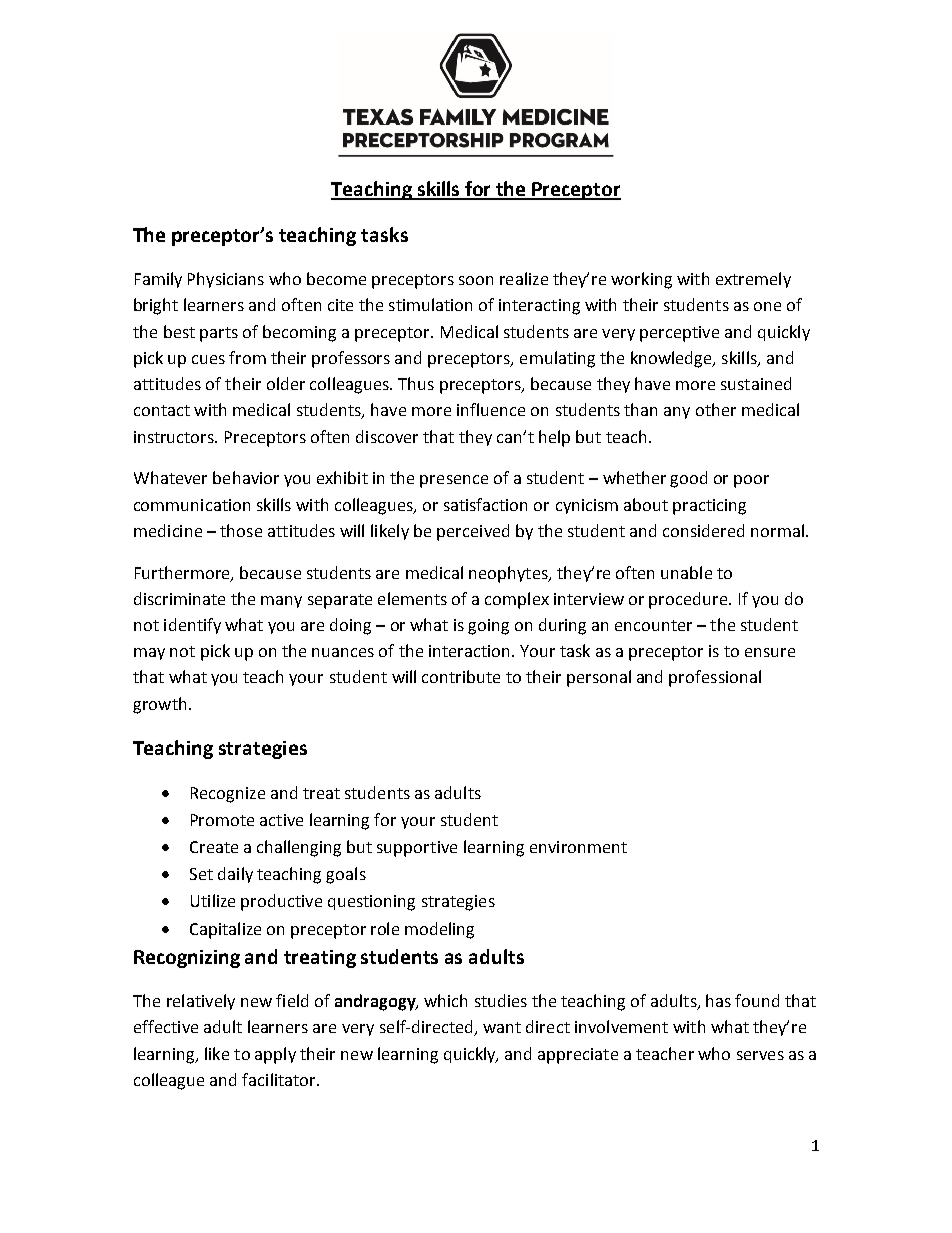  I want to click on unable, so click(686, 572).
